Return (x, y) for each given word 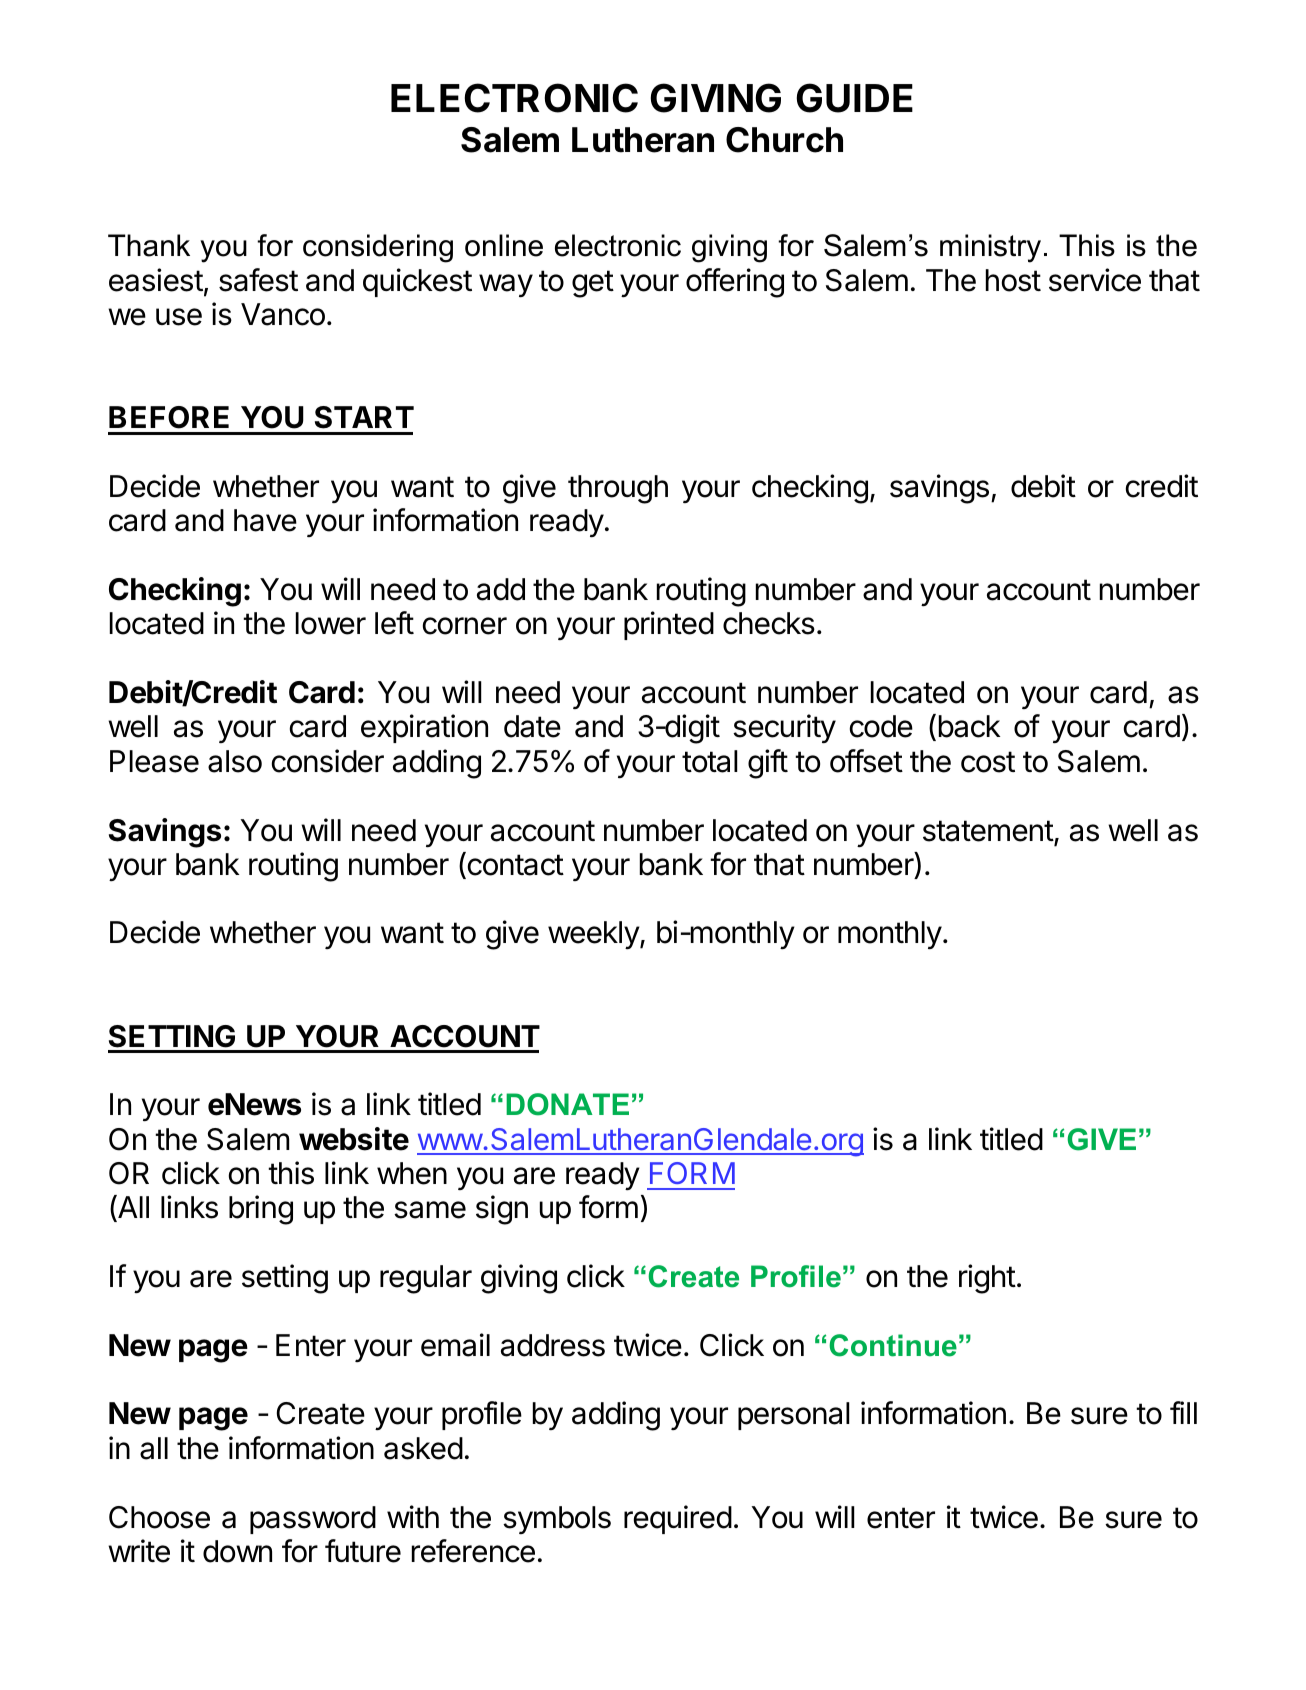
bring (261, 1210)
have (265, 520)
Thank (149, 245)
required (678, 1519)
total (710, 761)
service (1095, 280)
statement (988, 831)
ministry (990, 248)
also (235, 761)
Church (784, 140)
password (313, 1520)
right (987, 1279)
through (618, 489)
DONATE (567, 1104)
